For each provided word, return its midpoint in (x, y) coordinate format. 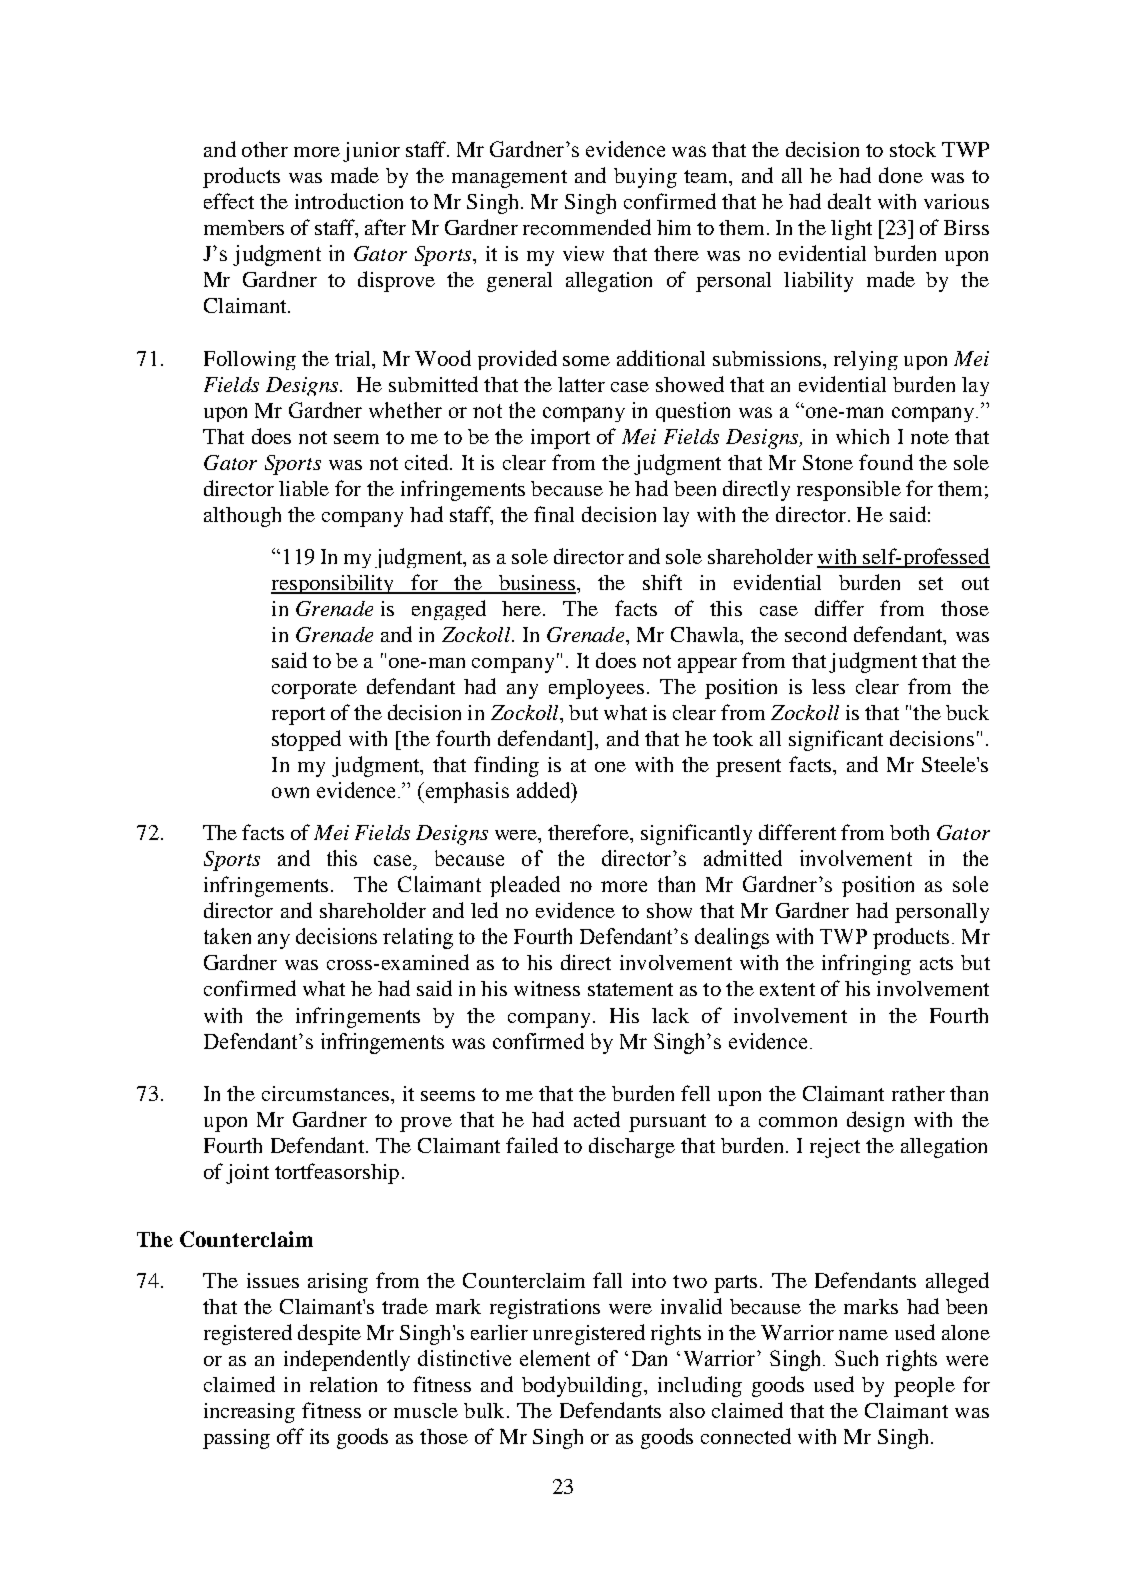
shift (662, 582)
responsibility (334, 584)
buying (645, 178)
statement (630, 989)
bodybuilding (582, 1386)
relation (343, 1384)
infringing (866, 964)
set (931, 583)
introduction (349, 201)
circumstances (325, 1093)
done (901, 175)
